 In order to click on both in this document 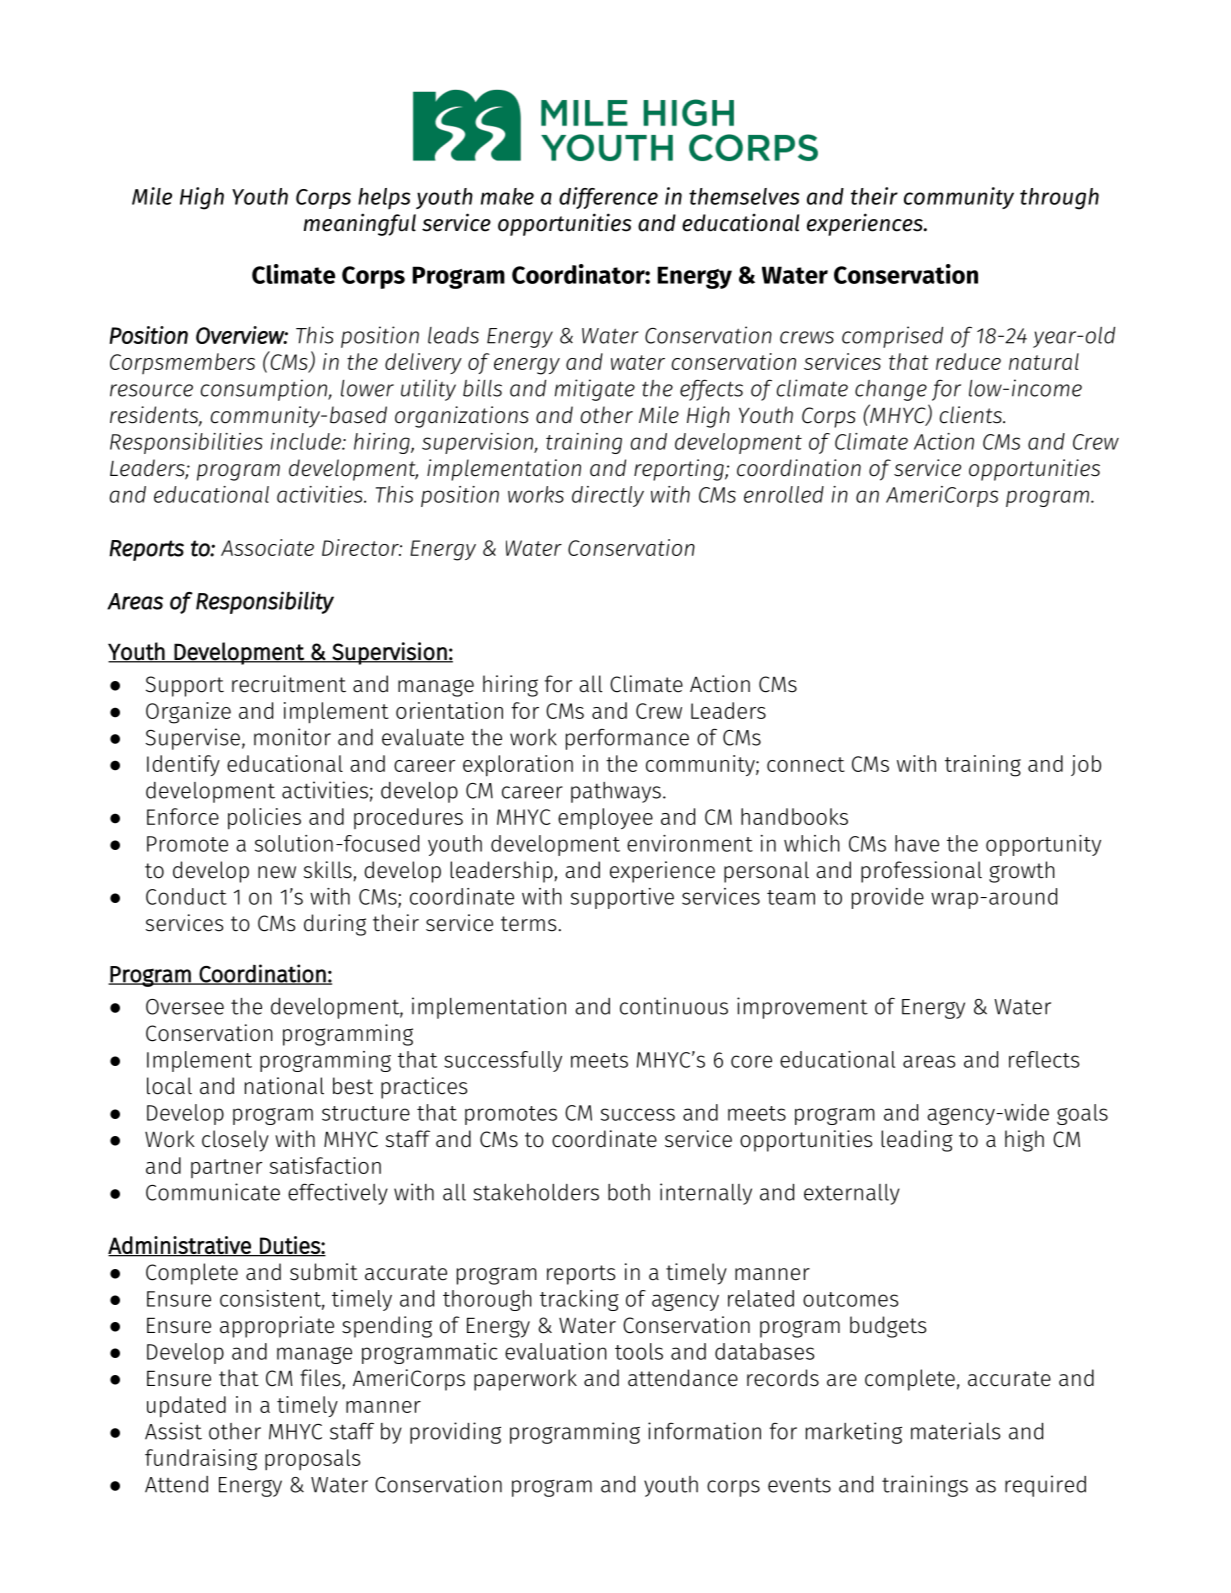, I will do `click(629, 1192)`.
